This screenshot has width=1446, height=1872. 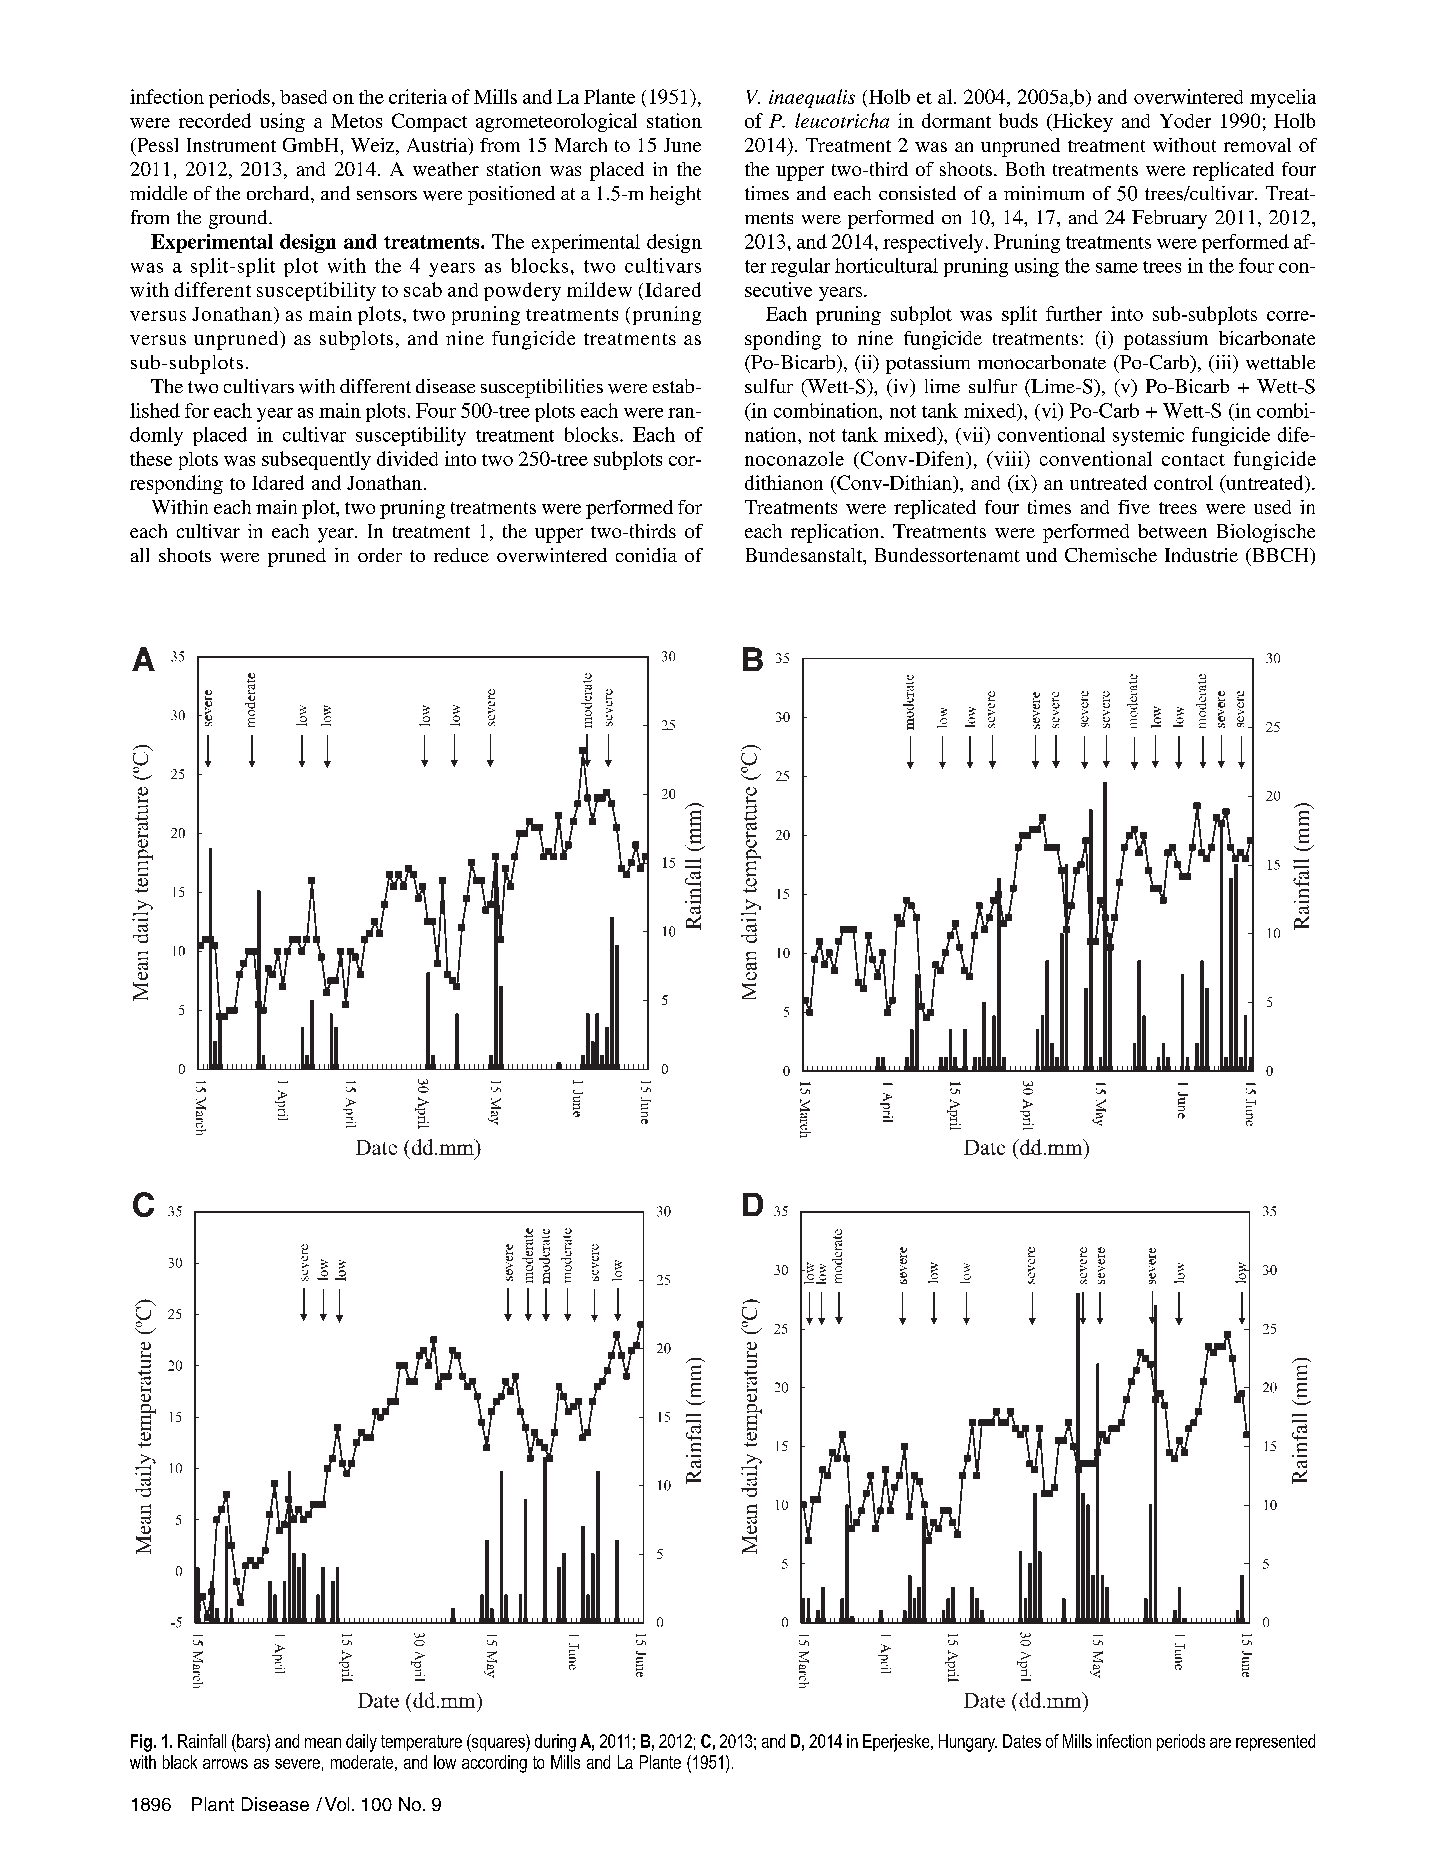 I want to click on conidia, so click(x=646, y=555).
